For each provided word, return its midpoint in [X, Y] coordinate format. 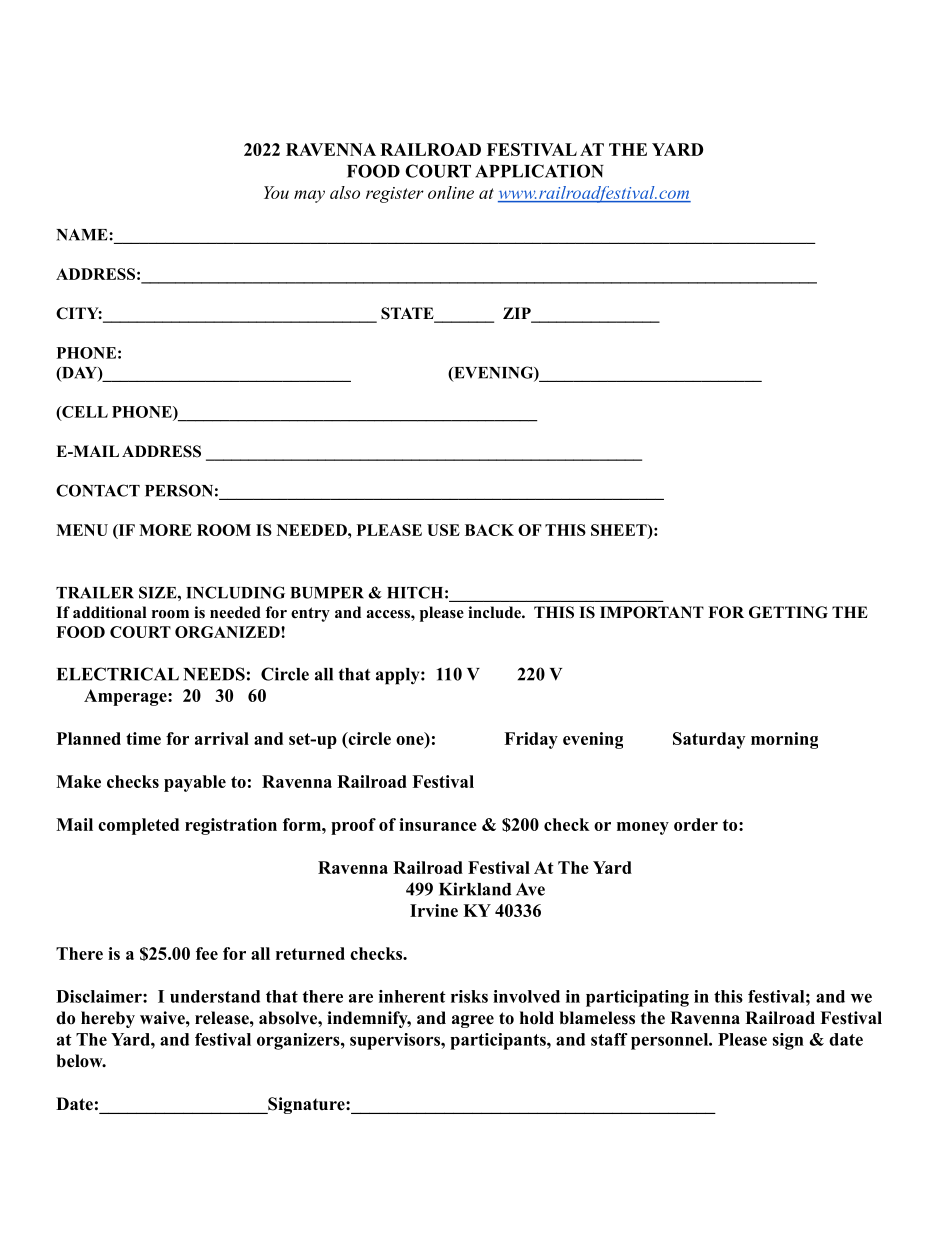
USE [443, 530]
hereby [108, 1019]
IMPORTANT [652, 612]
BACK [489, 530]
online [451, 192]
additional [110, 612]
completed [138, 826]
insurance [438, 824]
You [276, 192]
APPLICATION [539, 171]
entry [310, 614]
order [696, 824]
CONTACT [98, 490]
